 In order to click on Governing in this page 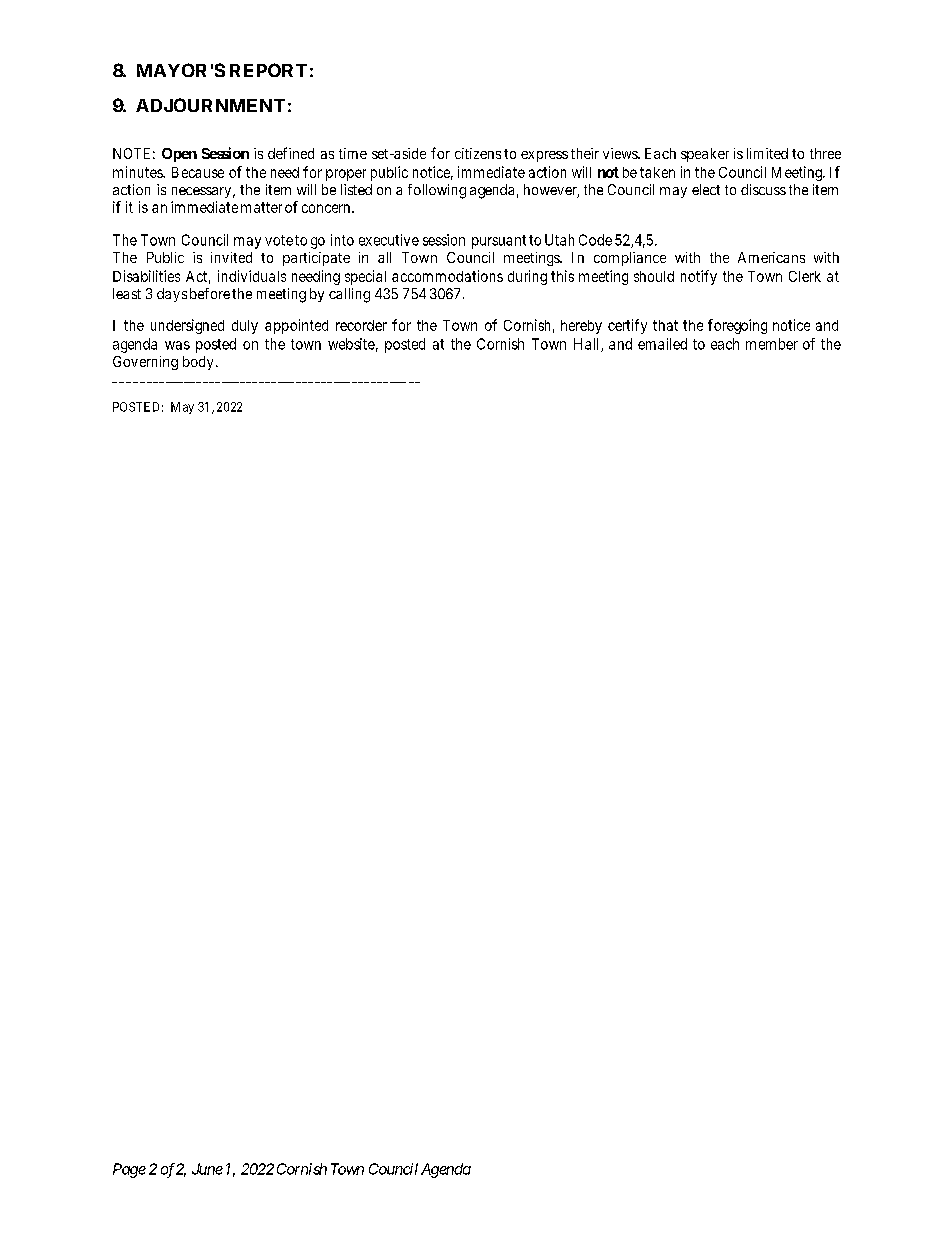, I will do `click(145, 363)`.
